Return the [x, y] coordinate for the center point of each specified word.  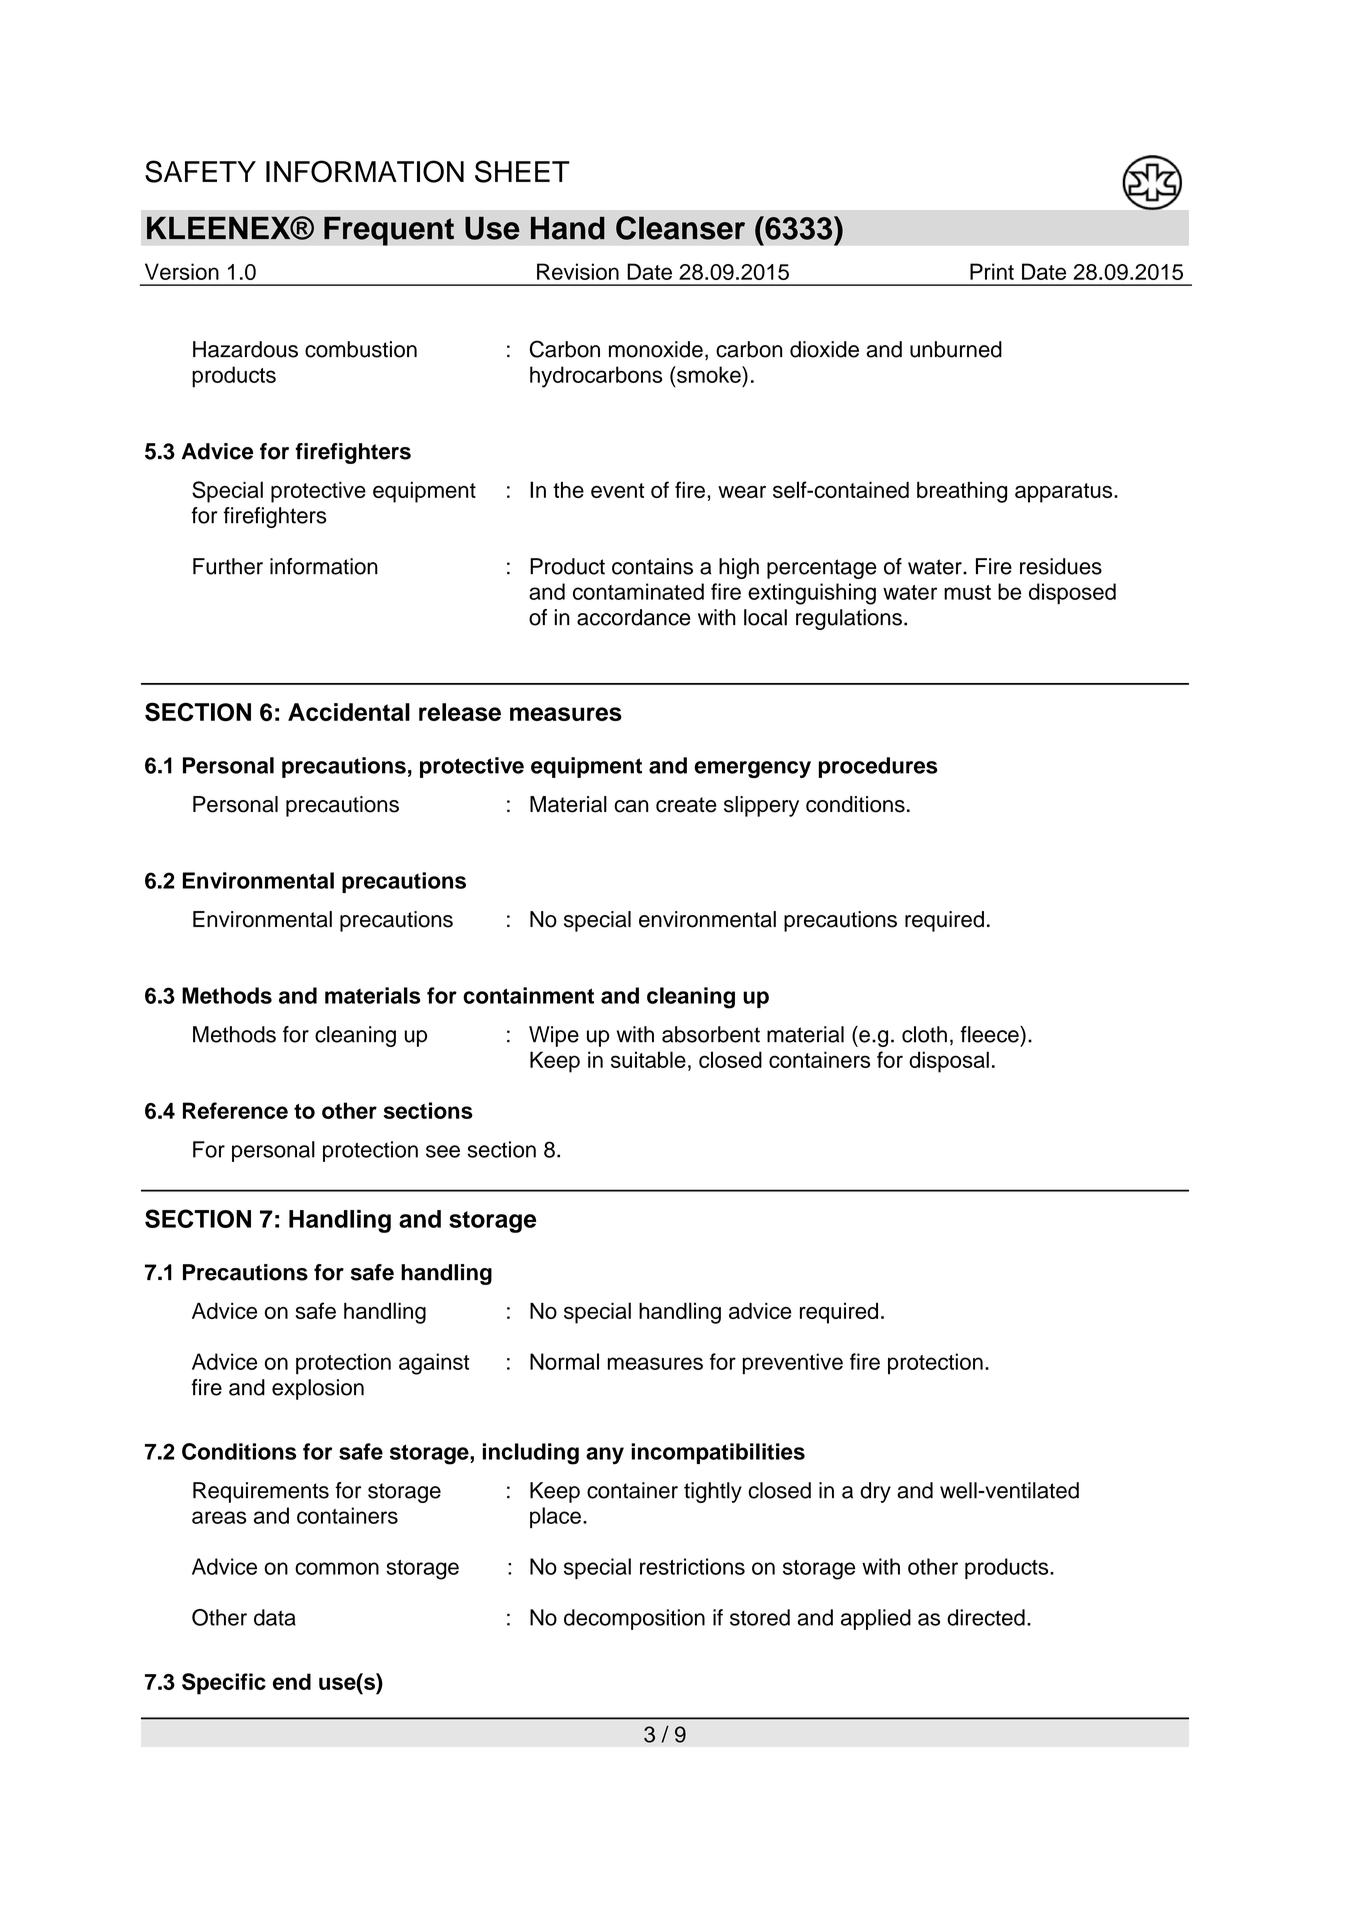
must [967, 592]
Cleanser [680, 228]
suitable [648, 1059]
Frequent [389, 231]
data [275, 1617]
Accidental [349, 712]
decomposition [634, 1619]
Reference [235, 1110]
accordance [634, 617]
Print [992, 271]
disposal [949, 1062]
